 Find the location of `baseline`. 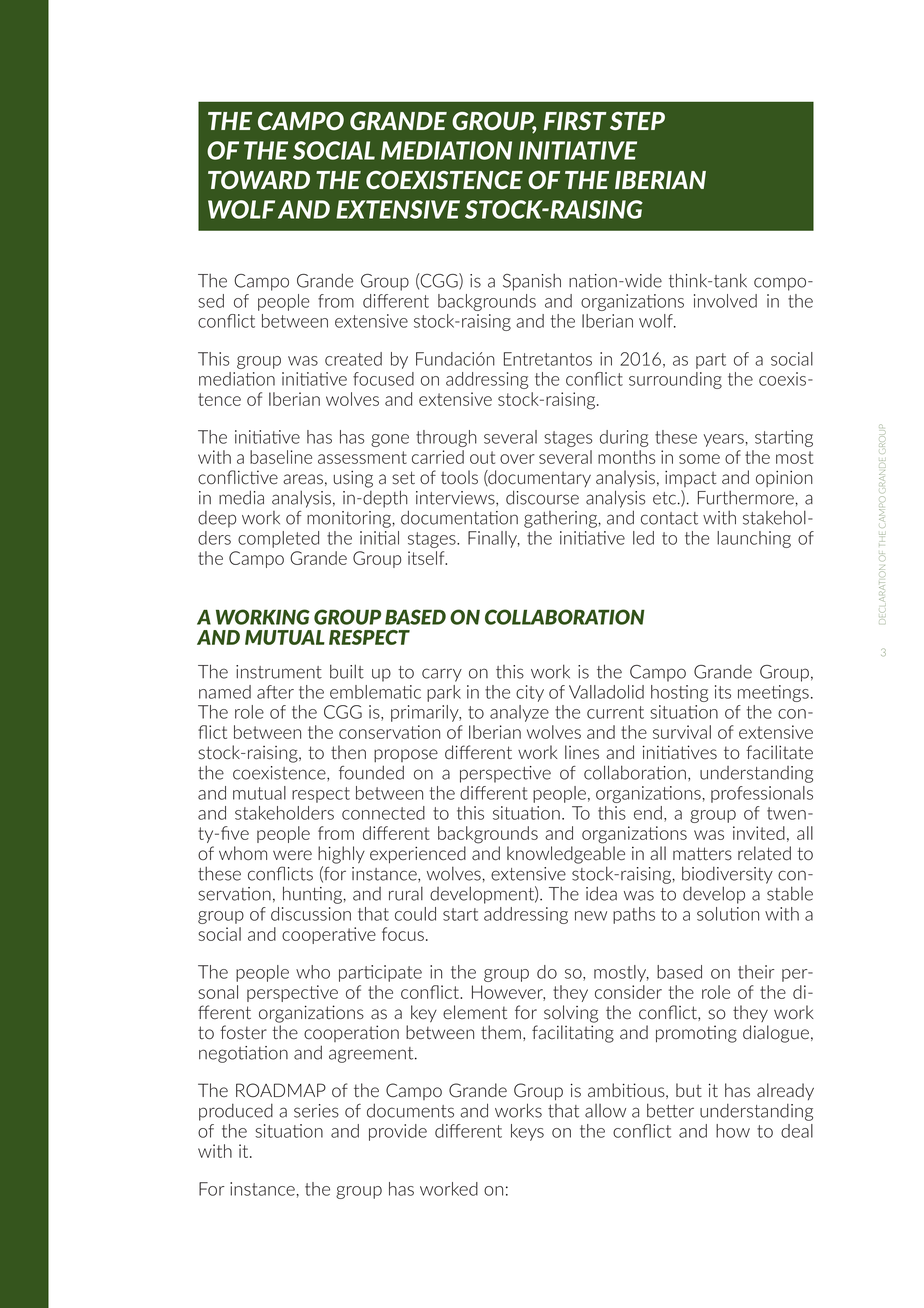

baseline is located at coordinates (281, 457).
